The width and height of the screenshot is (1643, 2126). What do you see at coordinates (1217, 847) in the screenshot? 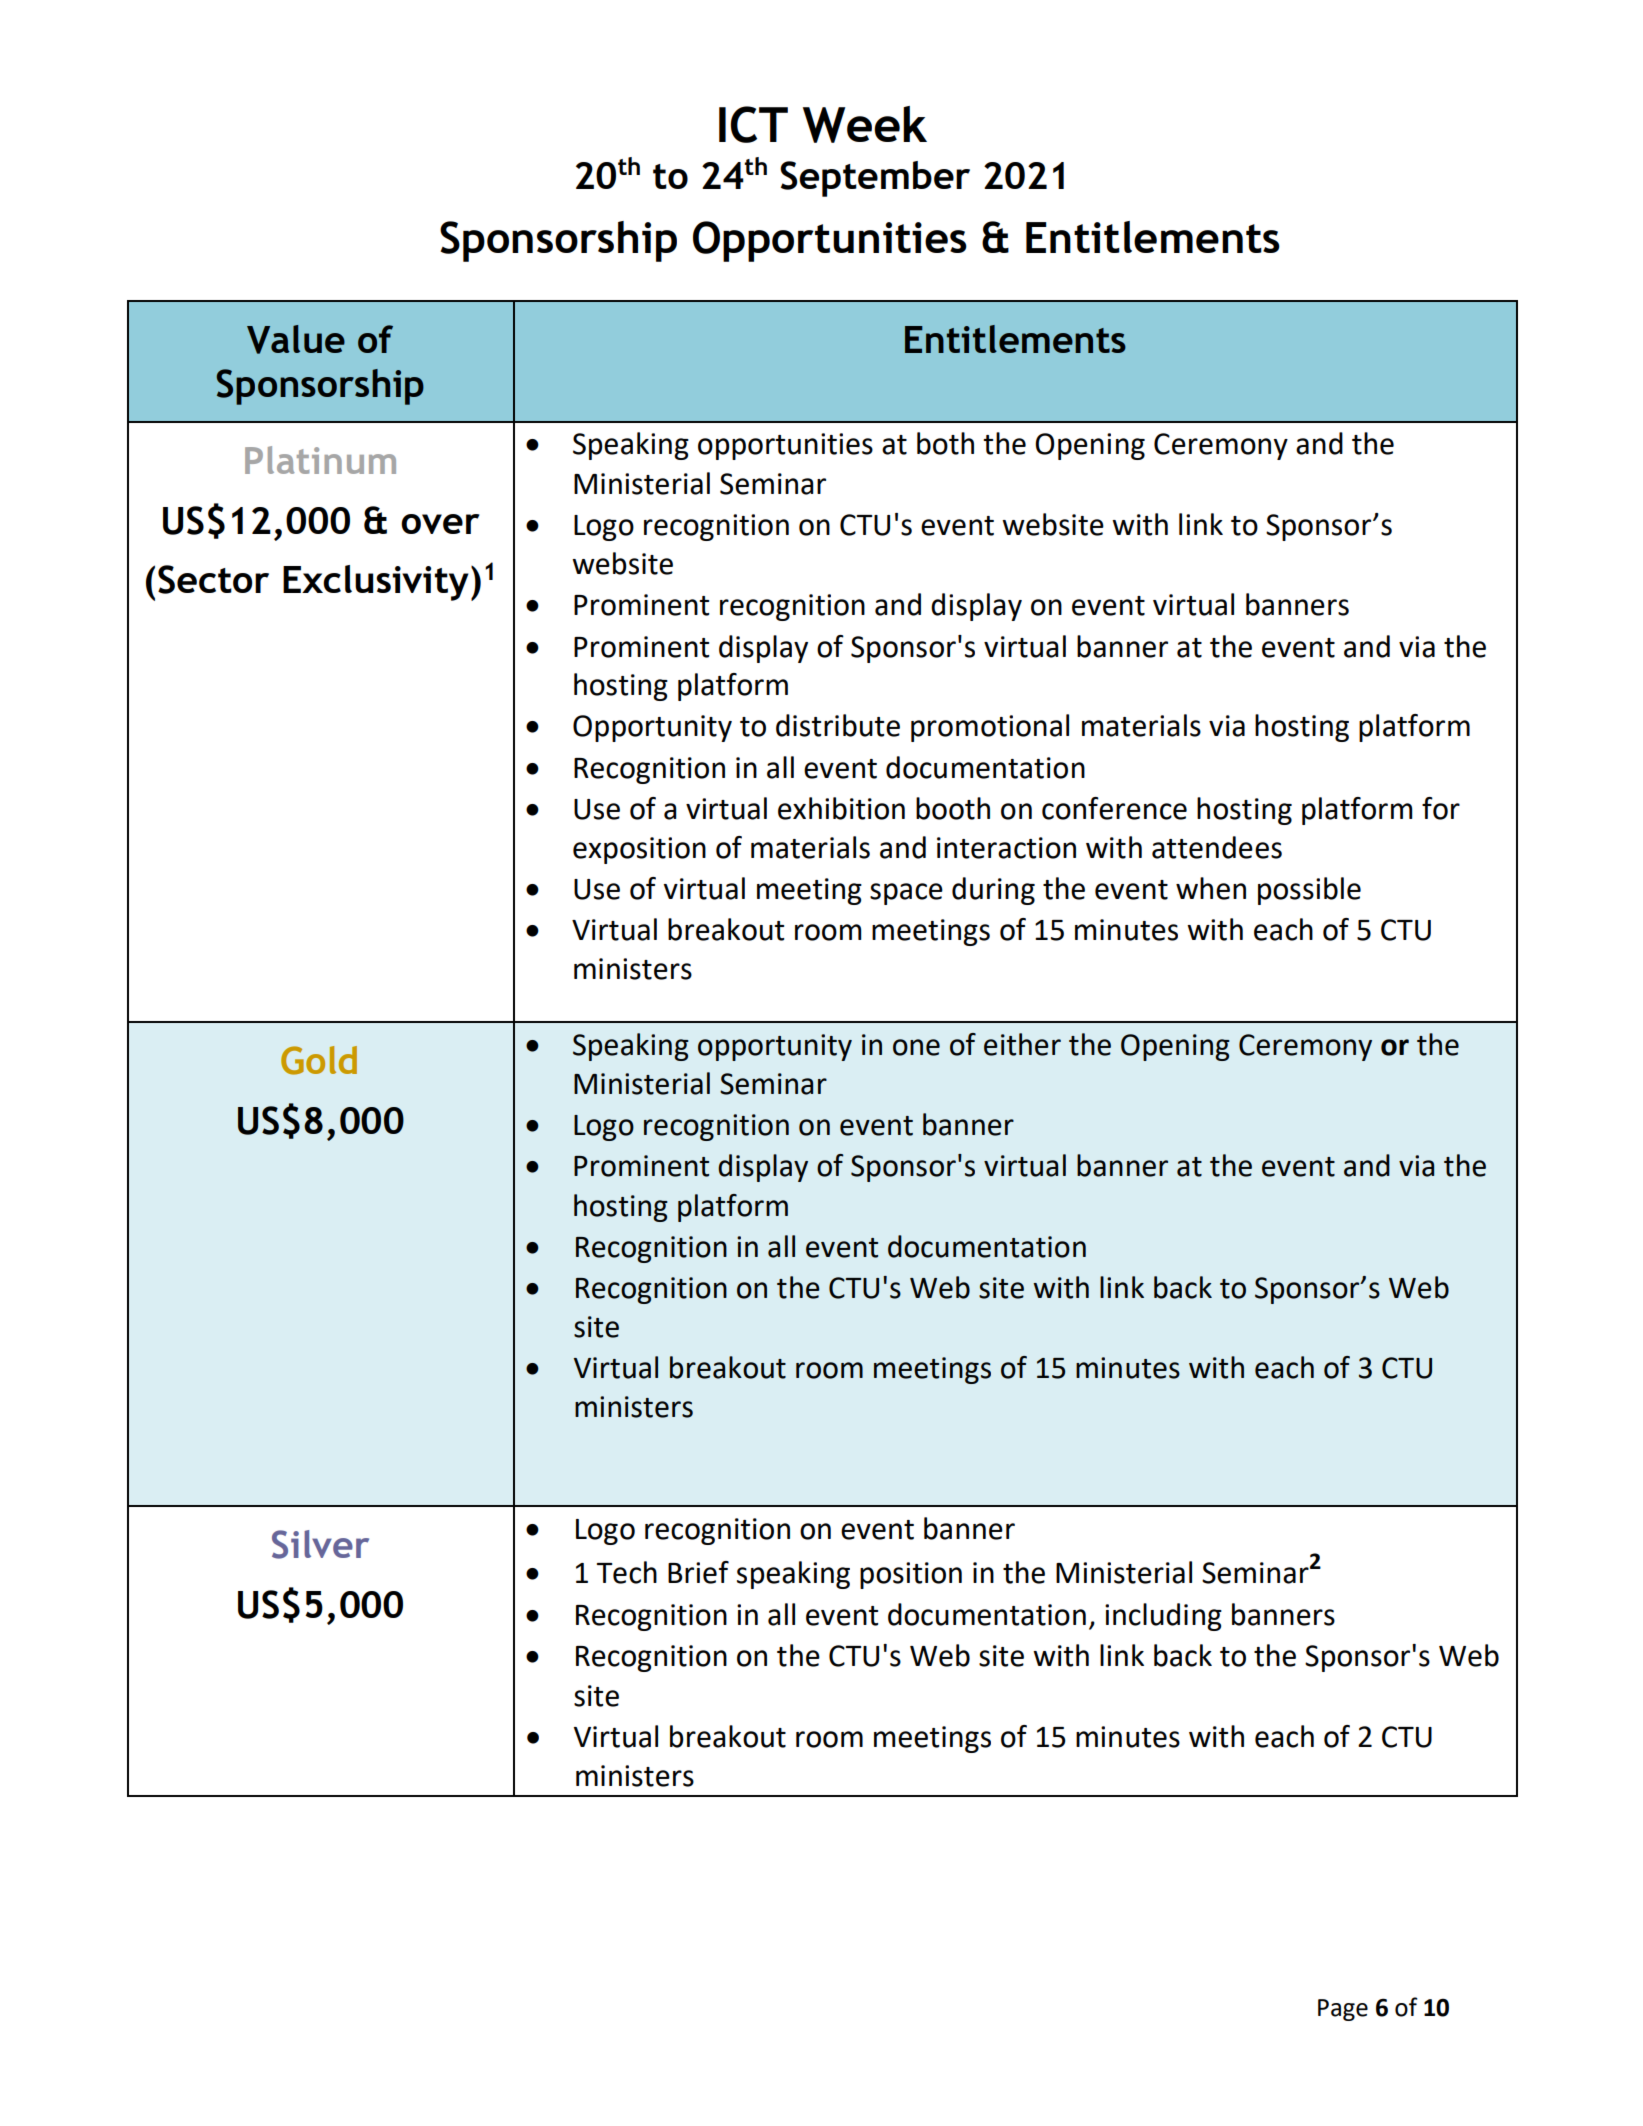
I see `attendees` at bounding box center [1217, 847].
